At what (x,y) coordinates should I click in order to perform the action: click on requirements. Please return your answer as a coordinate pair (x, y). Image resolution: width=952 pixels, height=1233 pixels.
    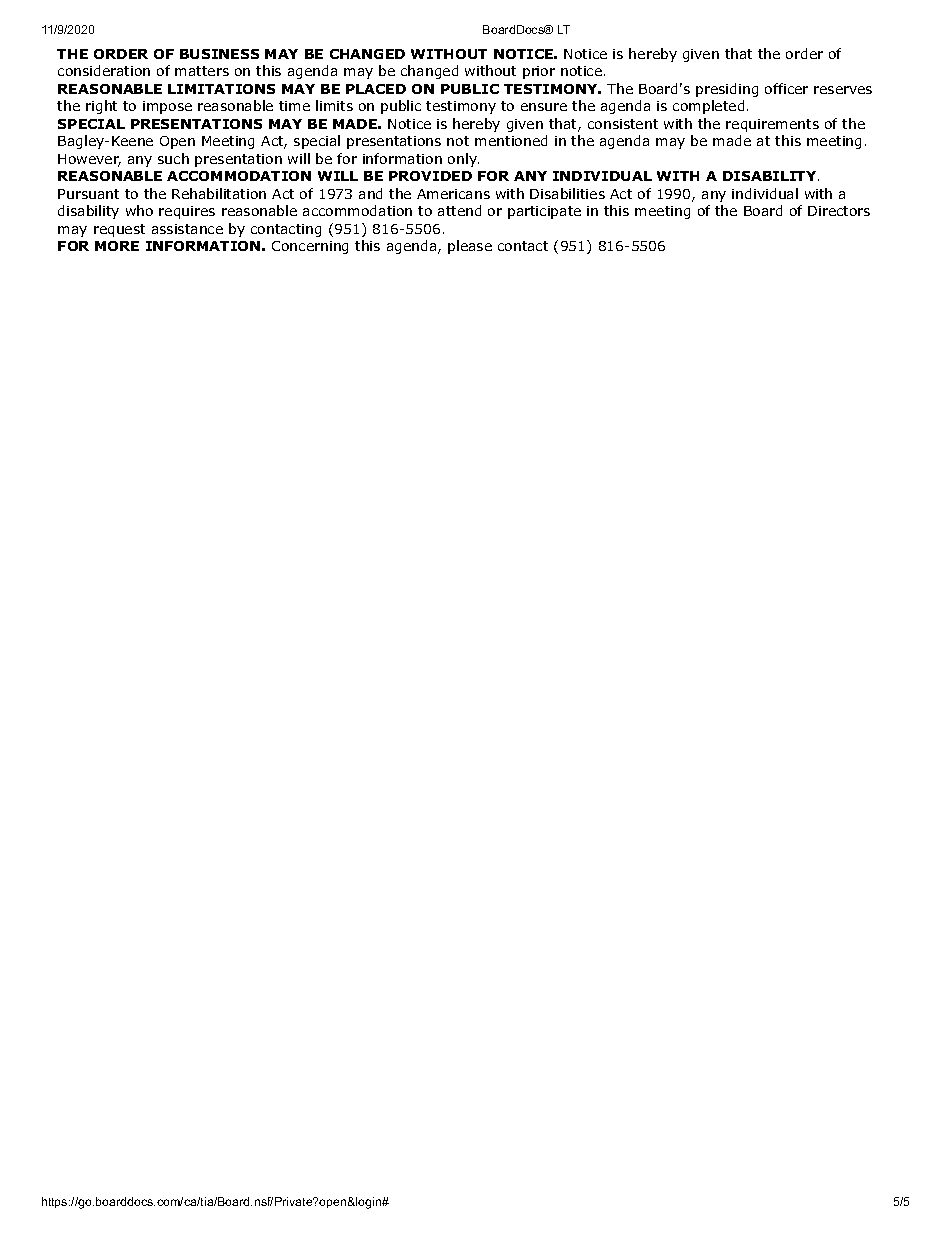
    Looking at the image, I should click on (772, 125).
